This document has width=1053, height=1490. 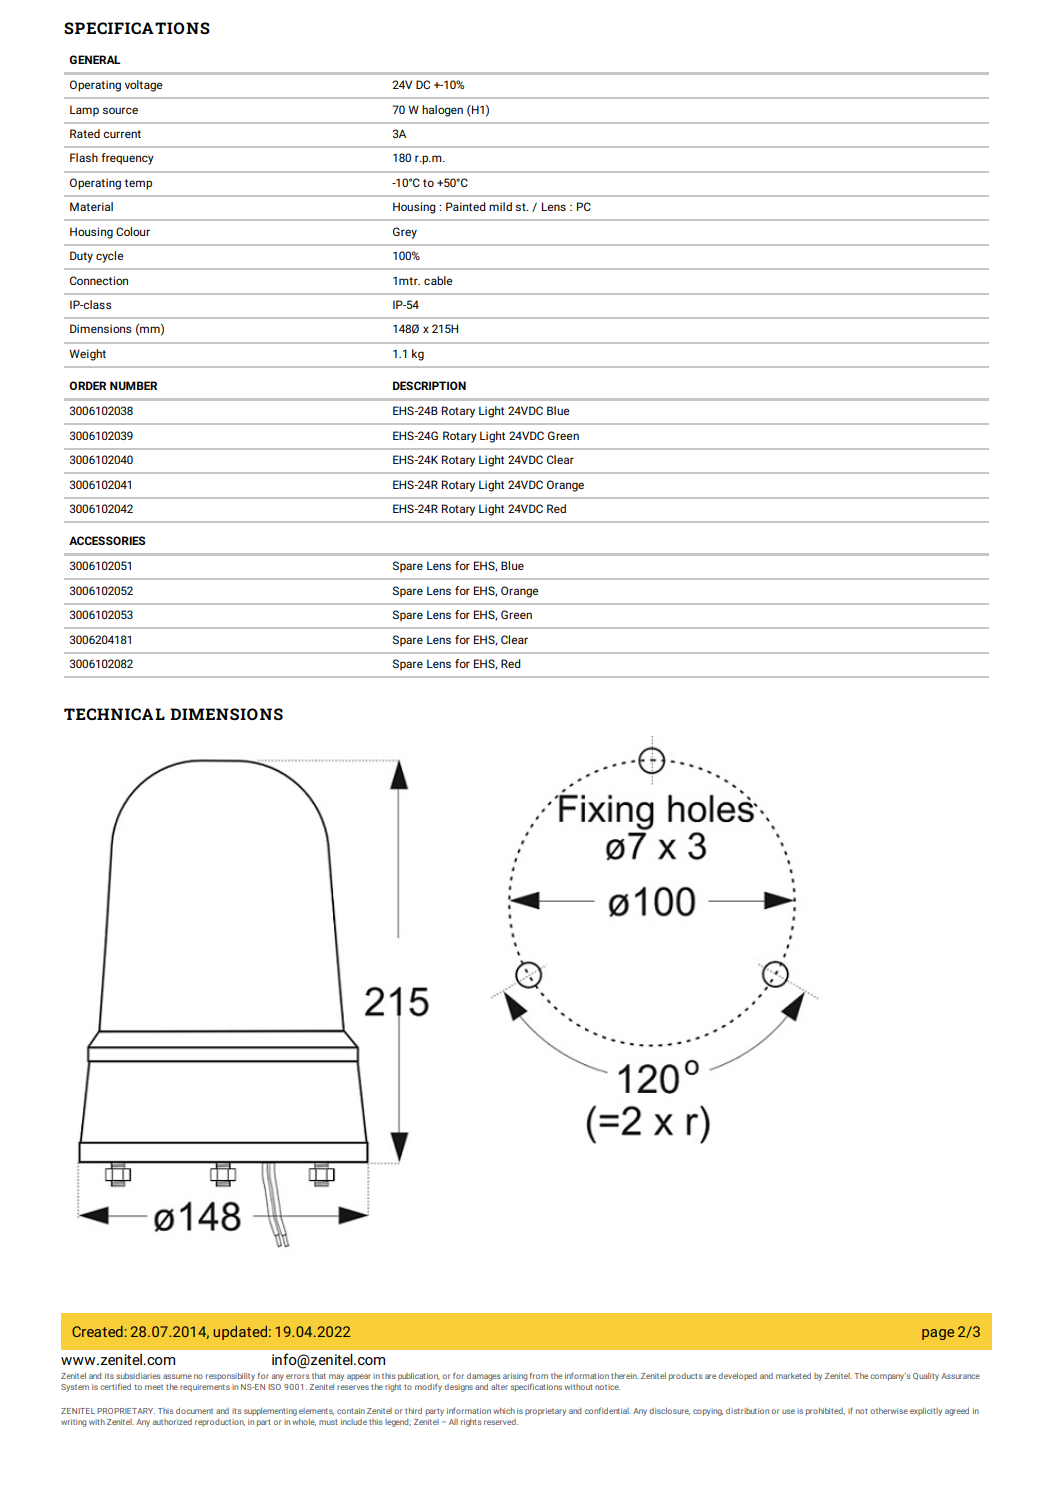 I want to click on arising, so click(x=515, y=1377).
